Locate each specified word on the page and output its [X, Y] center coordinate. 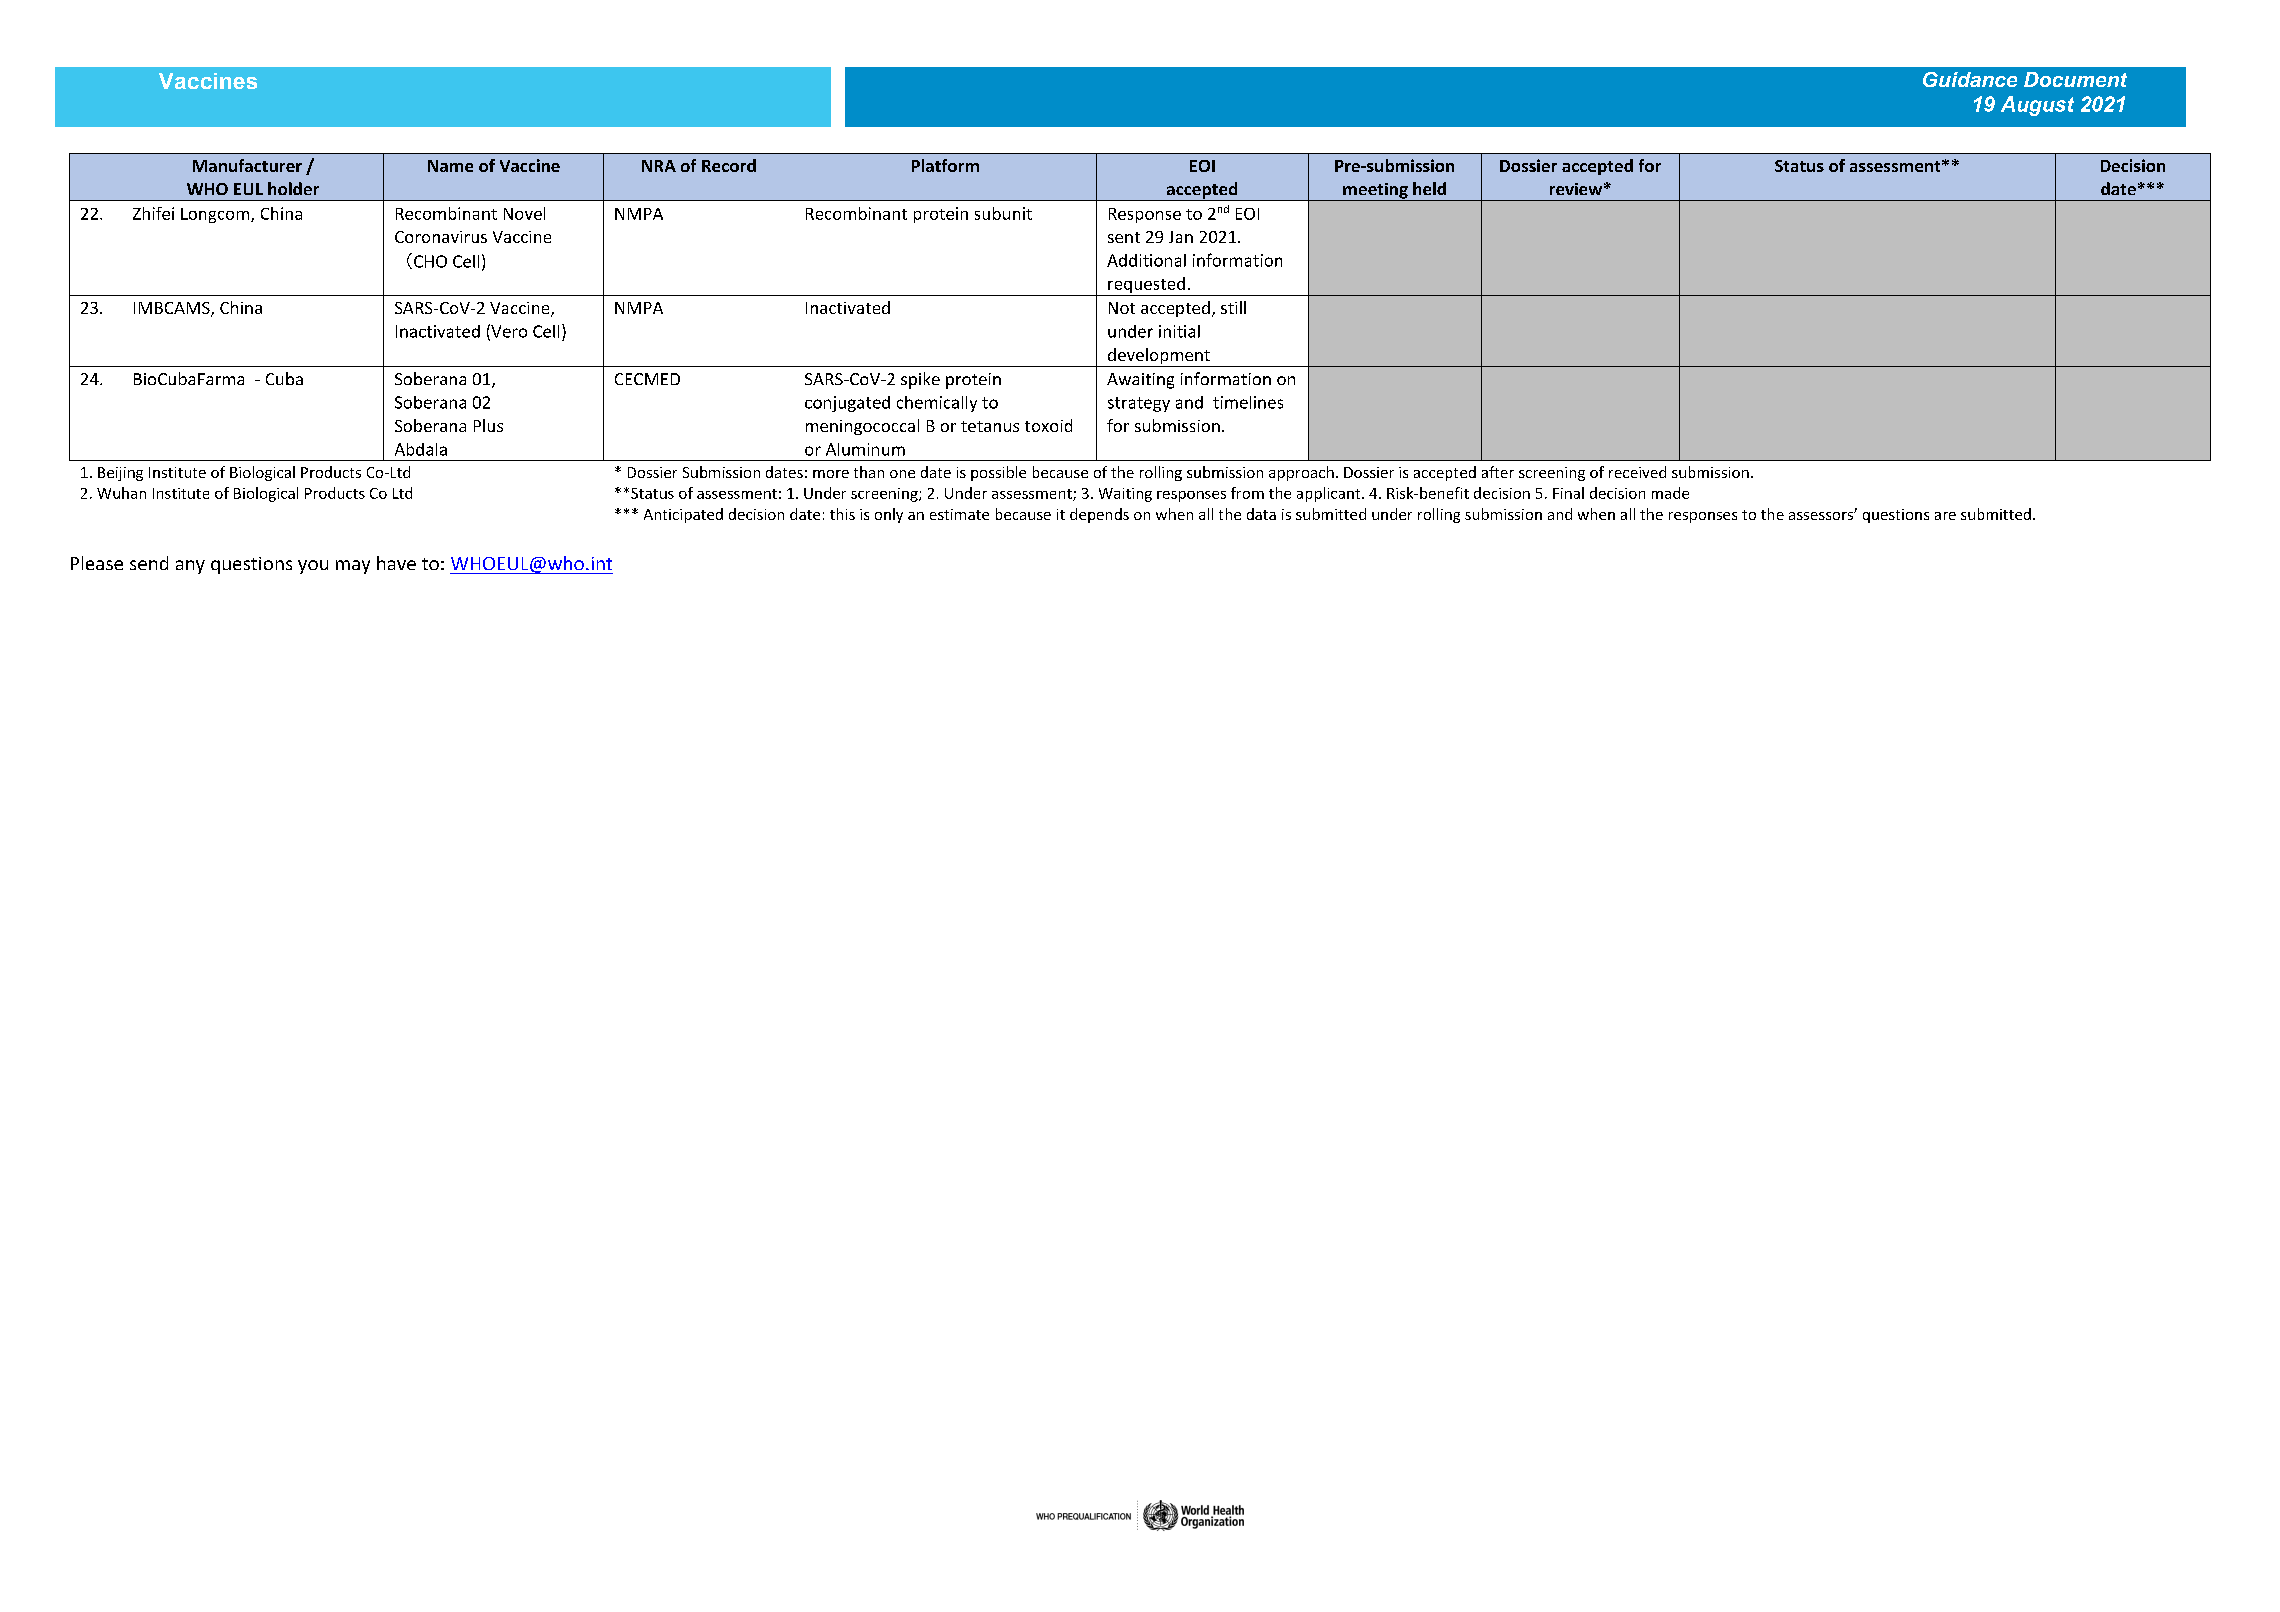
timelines [1248, 402]
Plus [488, 425]
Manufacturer [247, 165]
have [396, 563]
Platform [945, 165]
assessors [1822, 516]
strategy [1139, 404]
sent [1124, 237]
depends [1099, 515]
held [1429, 188]
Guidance [1970, 79]
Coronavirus [441, 237]
